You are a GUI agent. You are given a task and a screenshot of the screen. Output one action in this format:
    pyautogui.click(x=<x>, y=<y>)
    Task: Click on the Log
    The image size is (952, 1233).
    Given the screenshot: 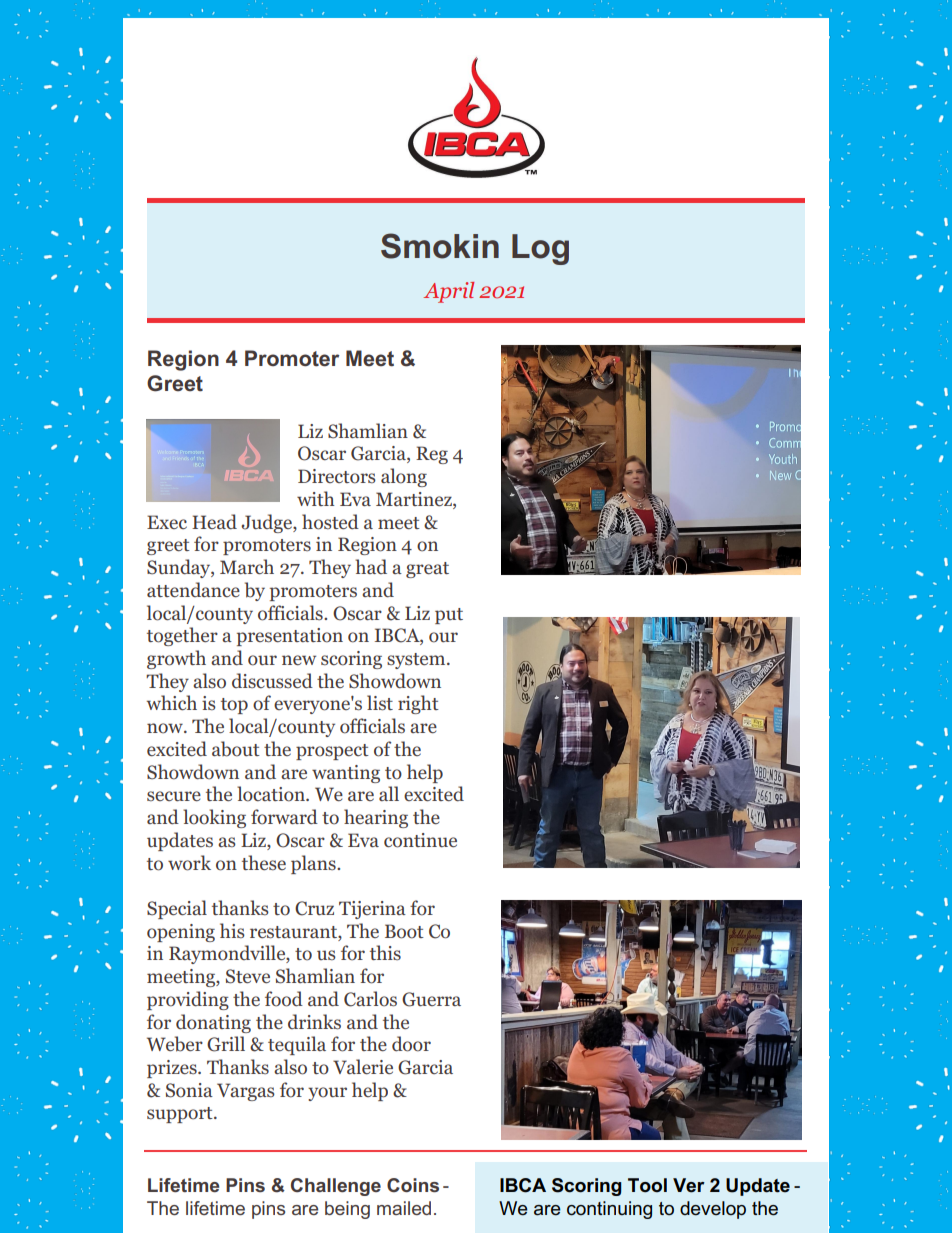 What is the action you would take?
    pyautogui.click(x=540, y=249)
